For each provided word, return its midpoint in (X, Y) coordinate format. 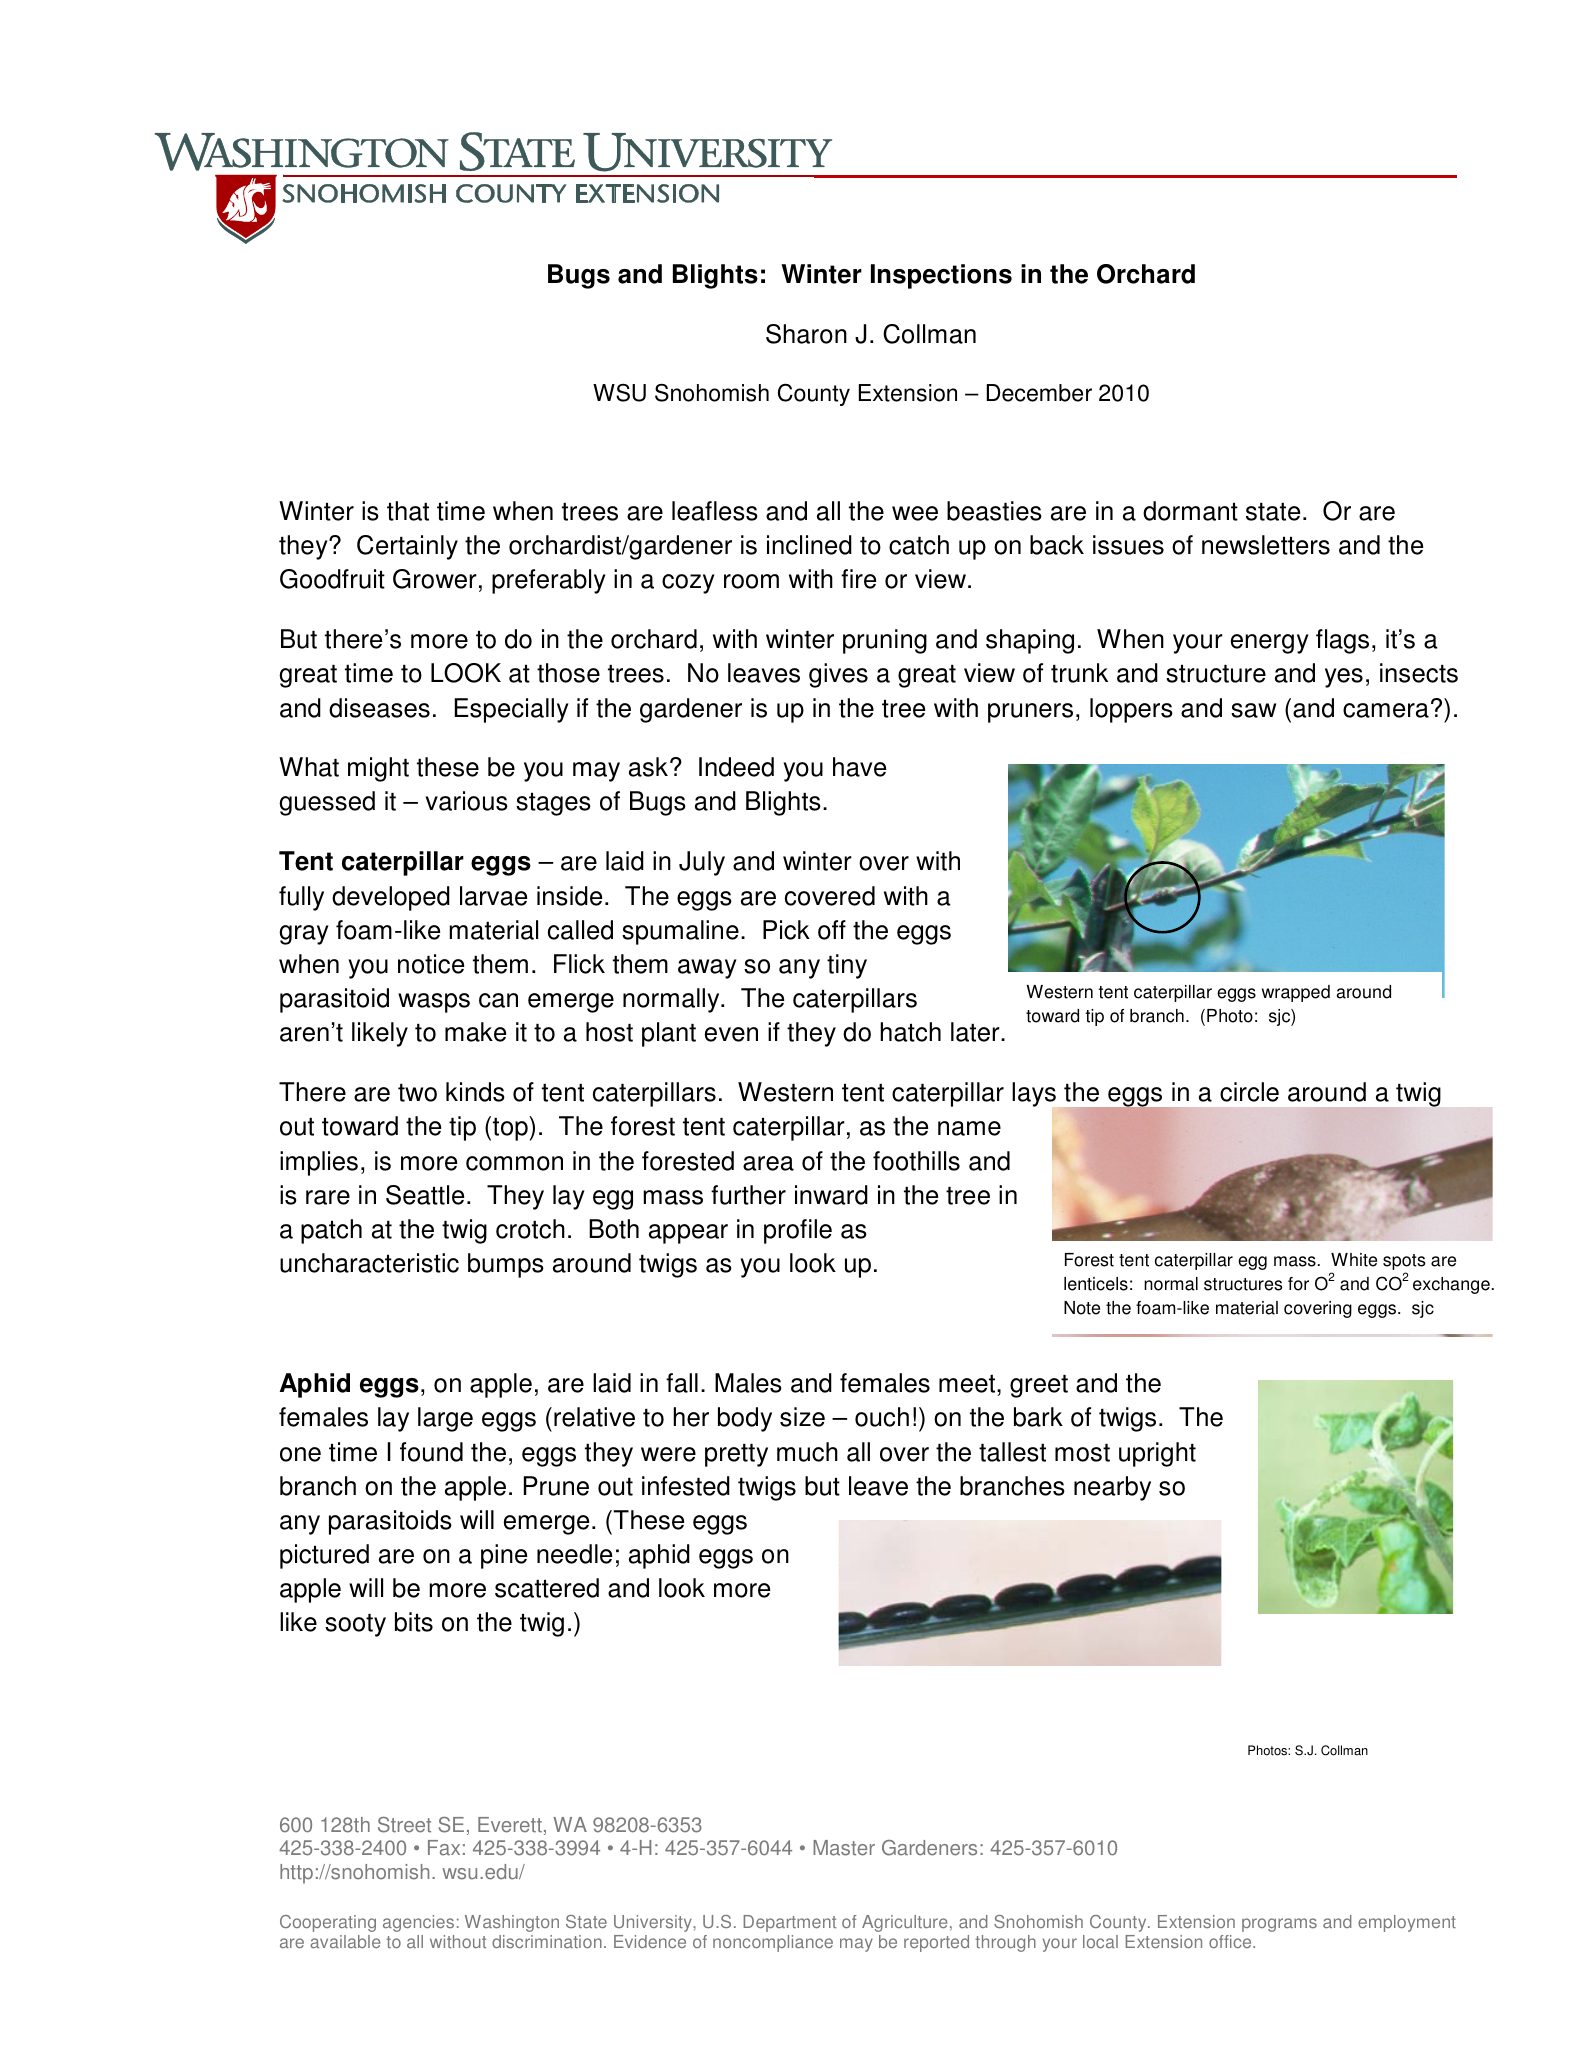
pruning (885, 641)
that (408, 511)
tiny (847, 966)
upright (1157, 1454)
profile (798, 1231)
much (807, 1452)
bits (414, 1622)
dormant (1190, 511)
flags (1342, 641)
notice (431, 964)
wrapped (1296, 993)
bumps (506, 1265)
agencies (418, 1923)
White (1354, 1260)
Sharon (806, 334)
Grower (435, 579)
